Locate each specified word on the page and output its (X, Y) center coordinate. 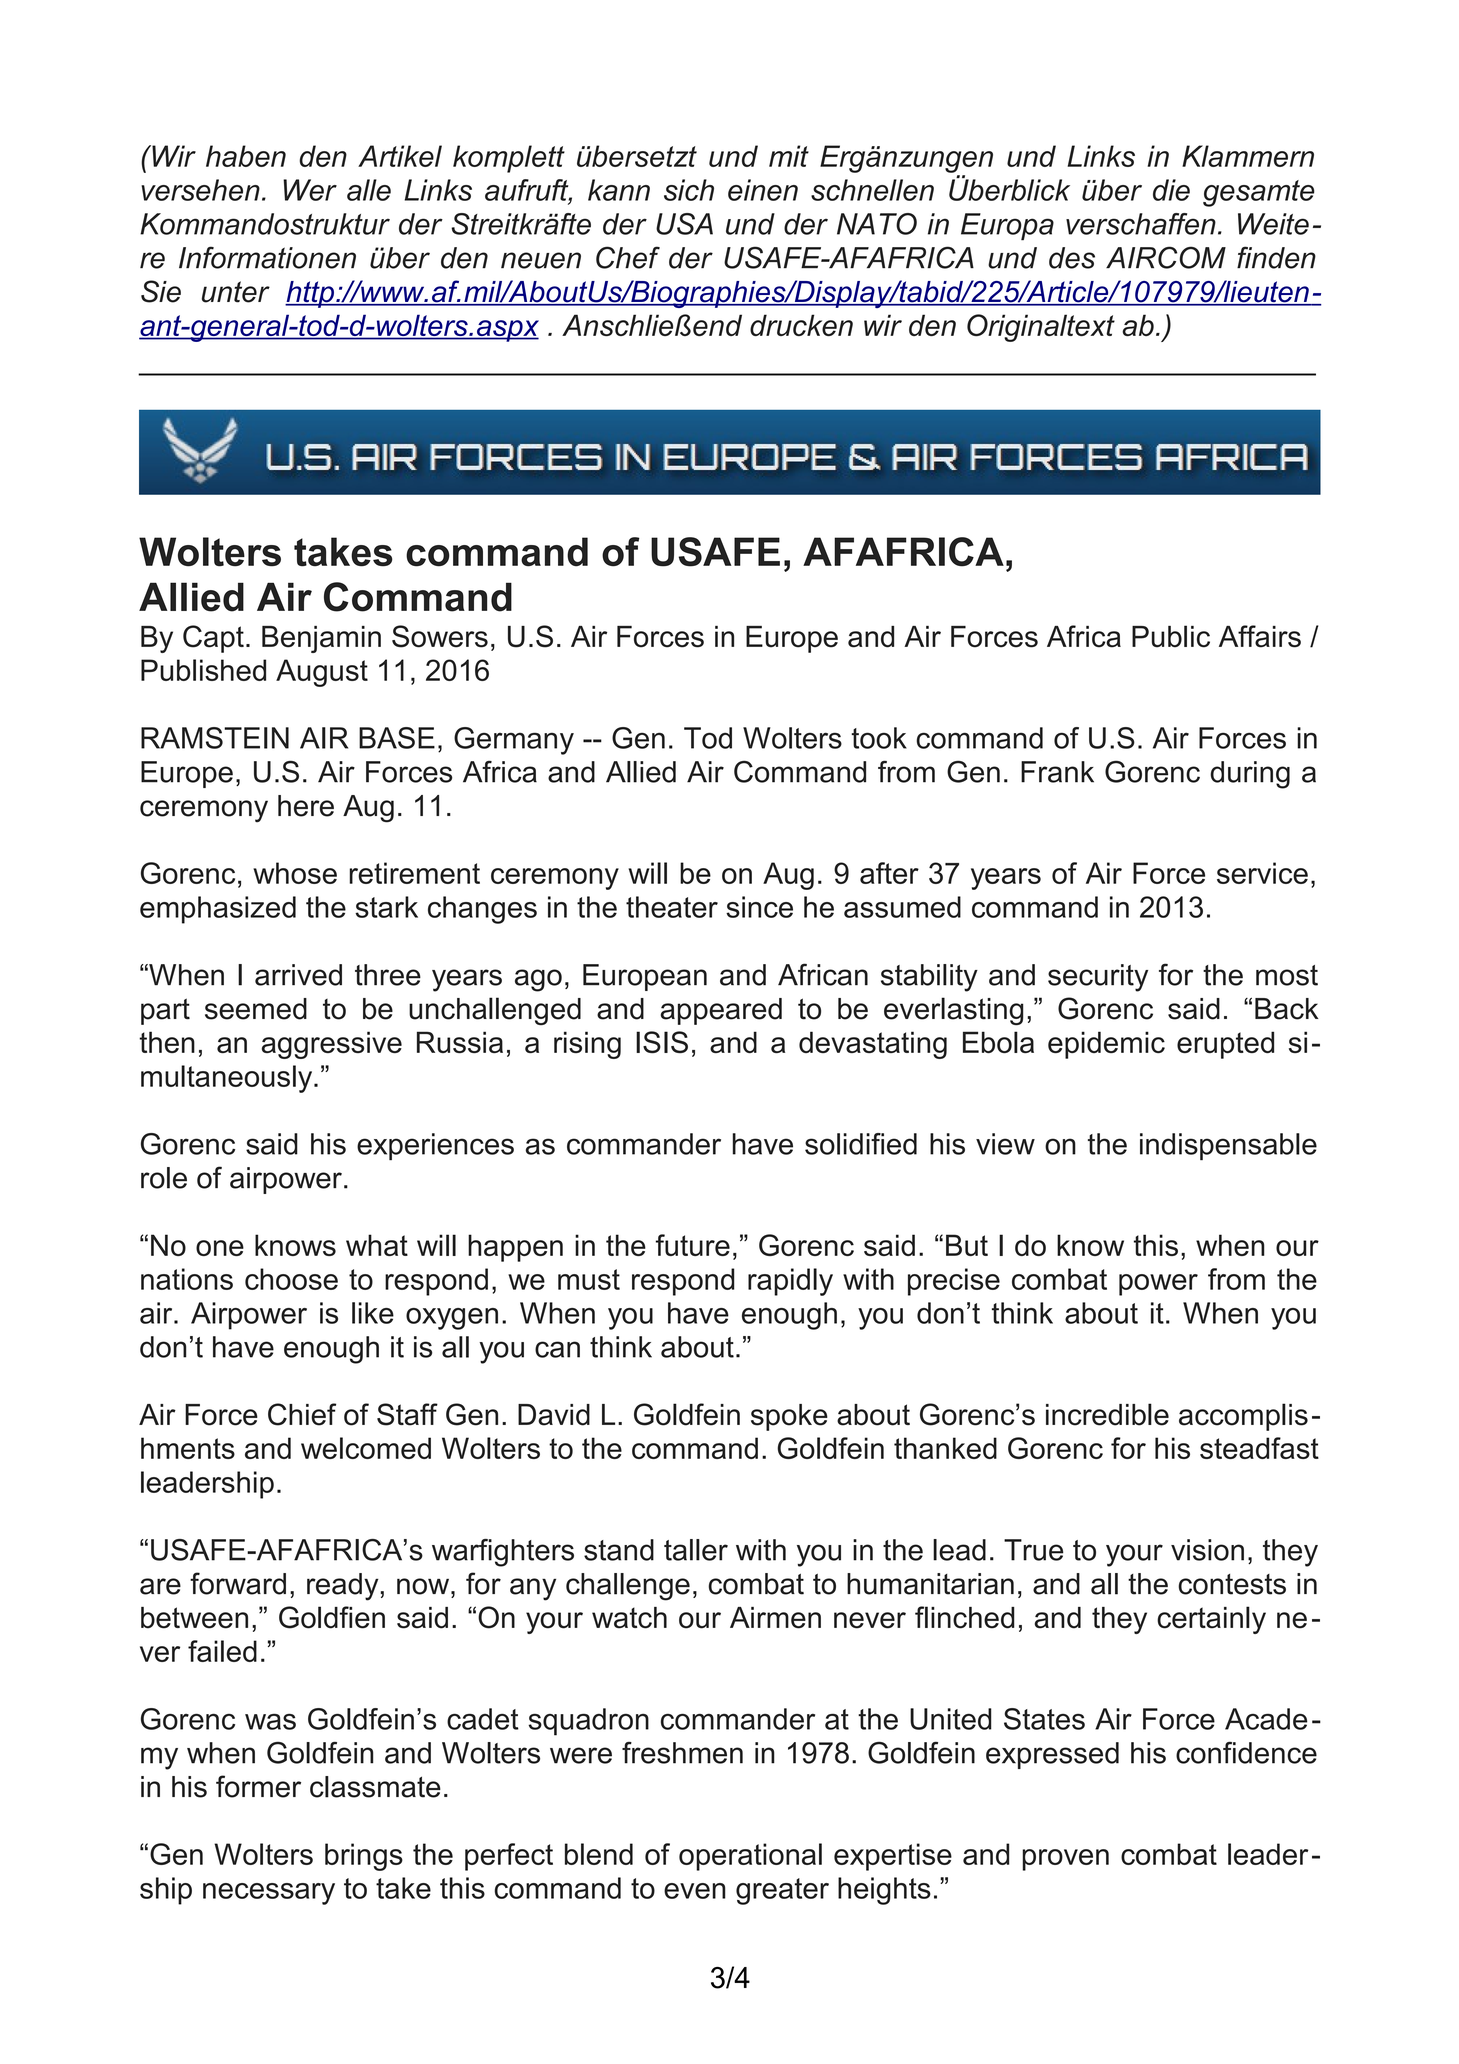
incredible (1107, 1414)
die (1171, 190)
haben (246, 156)
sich (689, 190)
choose (291, 1279)
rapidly (790, 1282)
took (879, 738)
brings (364, 1857)
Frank (1057, 772)
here (306, 806)
